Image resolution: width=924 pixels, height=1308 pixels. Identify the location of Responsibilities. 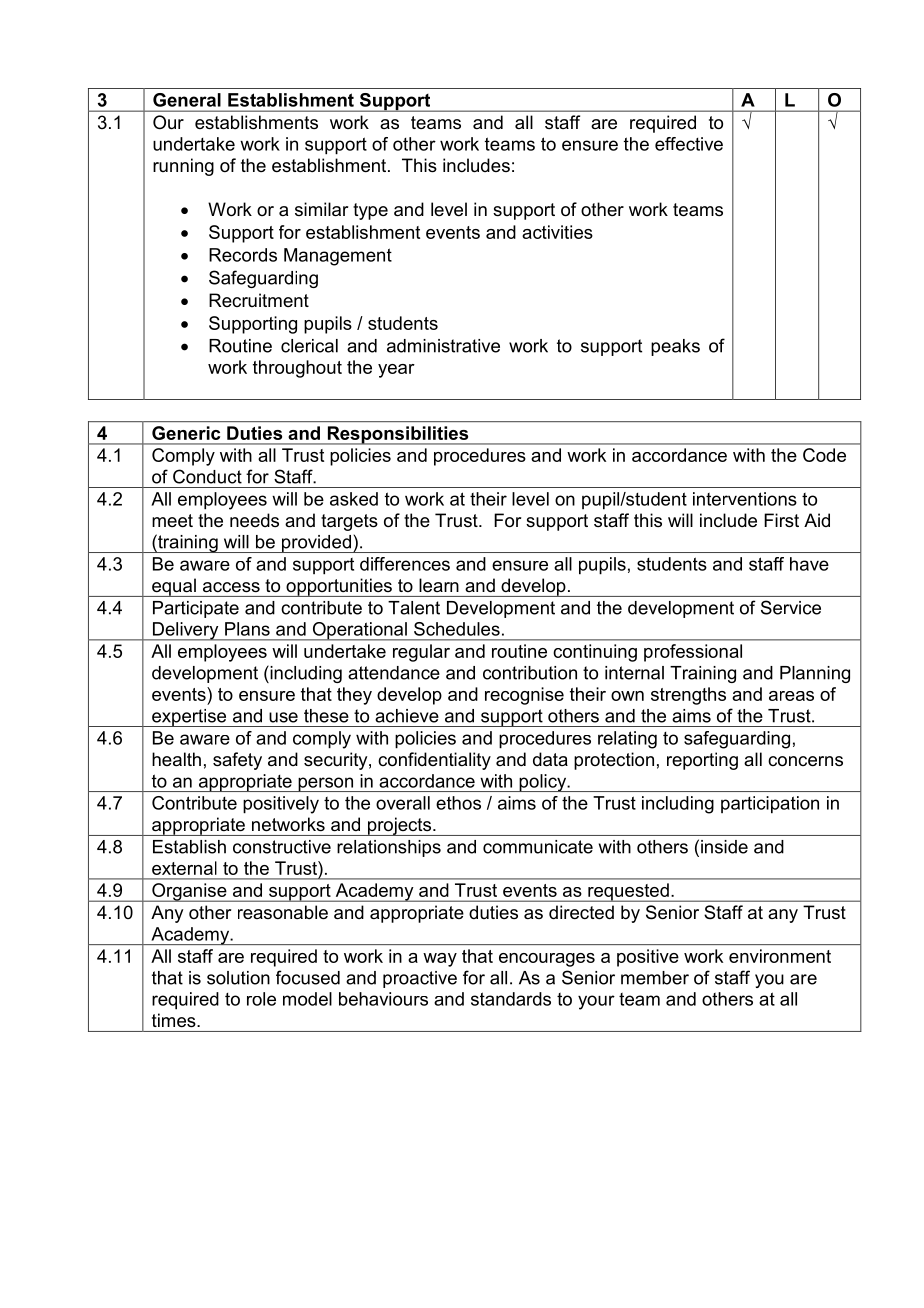
(398, 435).
